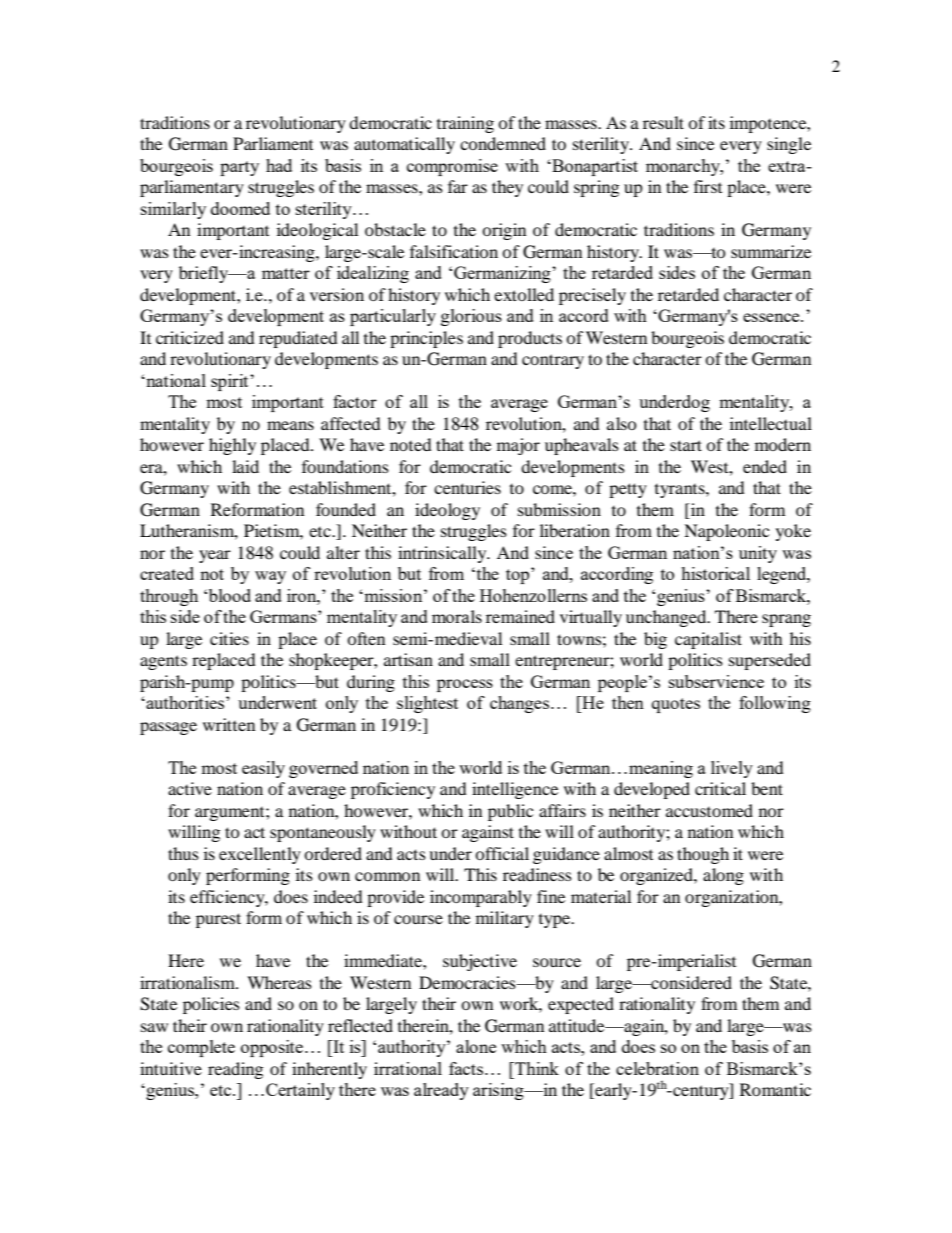  I want to click on morals, so click(457, 616).
